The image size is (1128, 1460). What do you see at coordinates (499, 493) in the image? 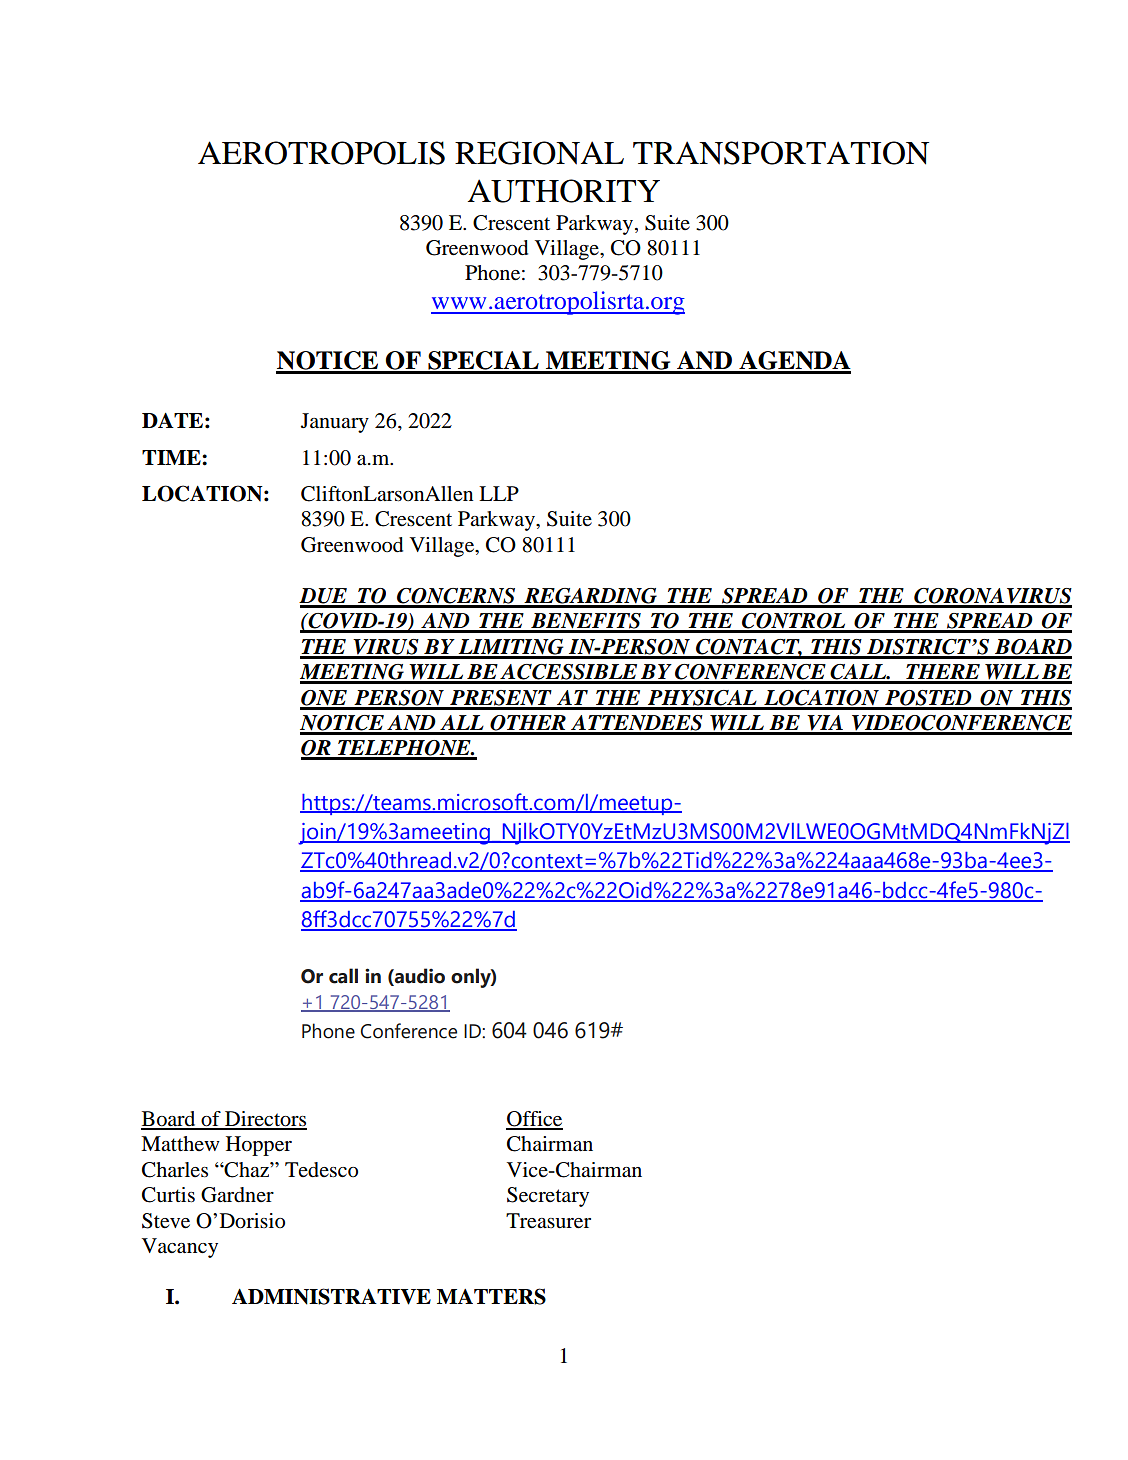
I see `LLP` at bounding box center [499, 493].
